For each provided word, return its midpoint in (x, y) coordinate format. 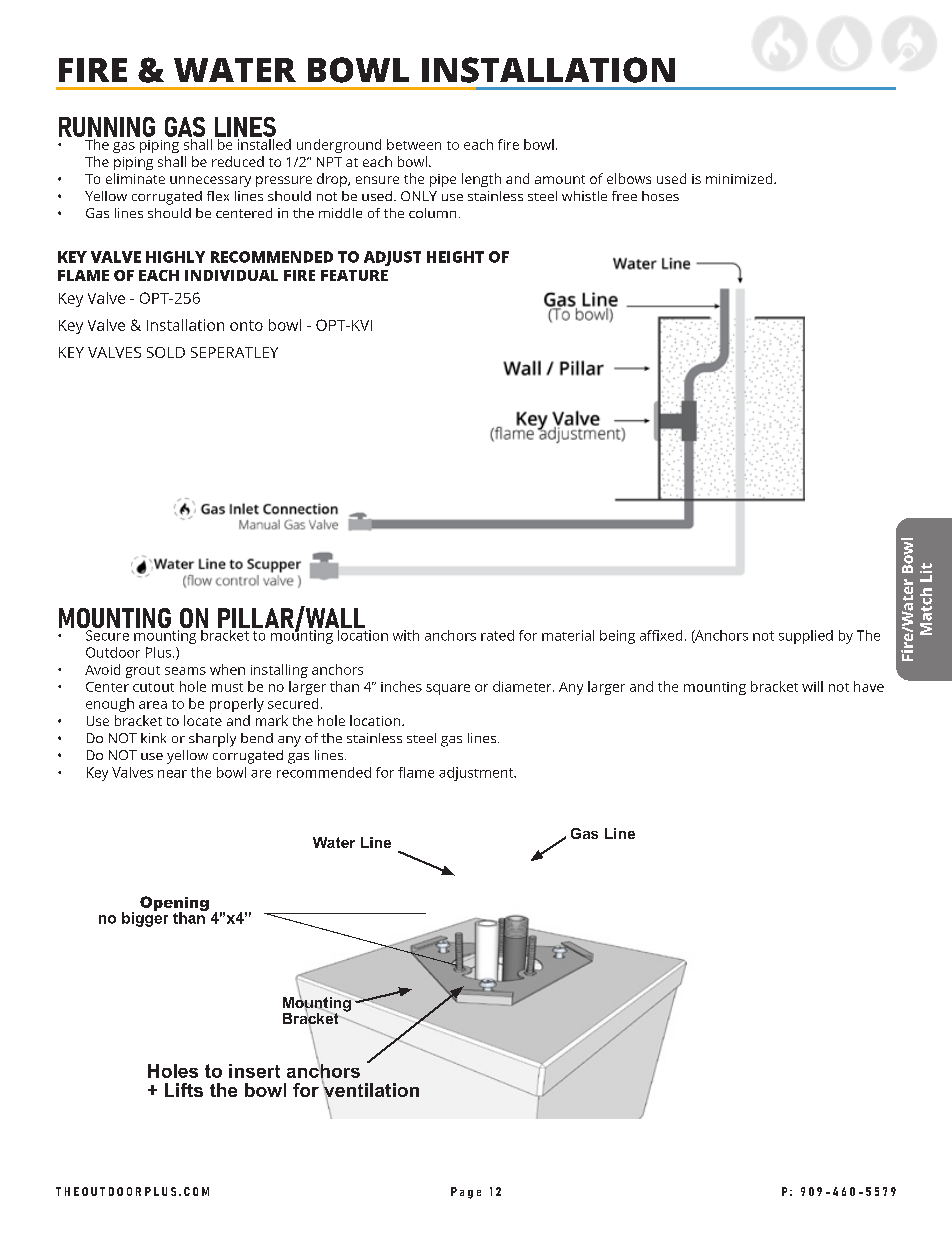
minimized (740, 178)
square (448, 689)
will (812, 686)
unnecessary (210, 181)
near (172, 774)
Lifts (184, 1090)
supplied (806, 637)
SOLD (166, 352)
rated (497, 635)
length (481, 180)
